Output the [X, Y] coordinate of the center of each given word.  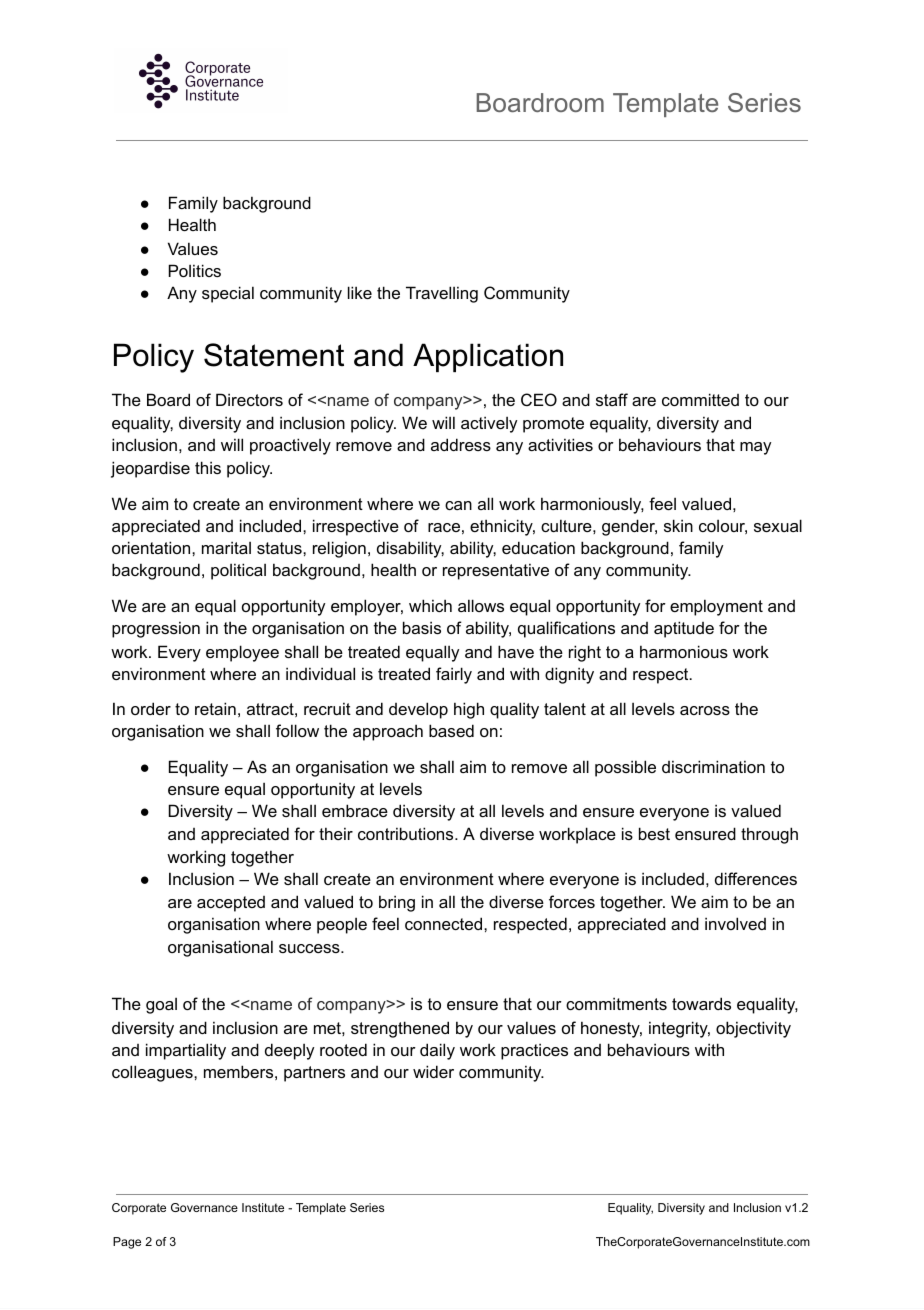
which [430, 605]
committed [700, 399]
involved [735, 923]
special [228, 294]
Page [127, 1243]
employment [716, 607]
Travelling [442, 294]
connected [445, 923]
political [238, 571]
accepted [231, 904]
